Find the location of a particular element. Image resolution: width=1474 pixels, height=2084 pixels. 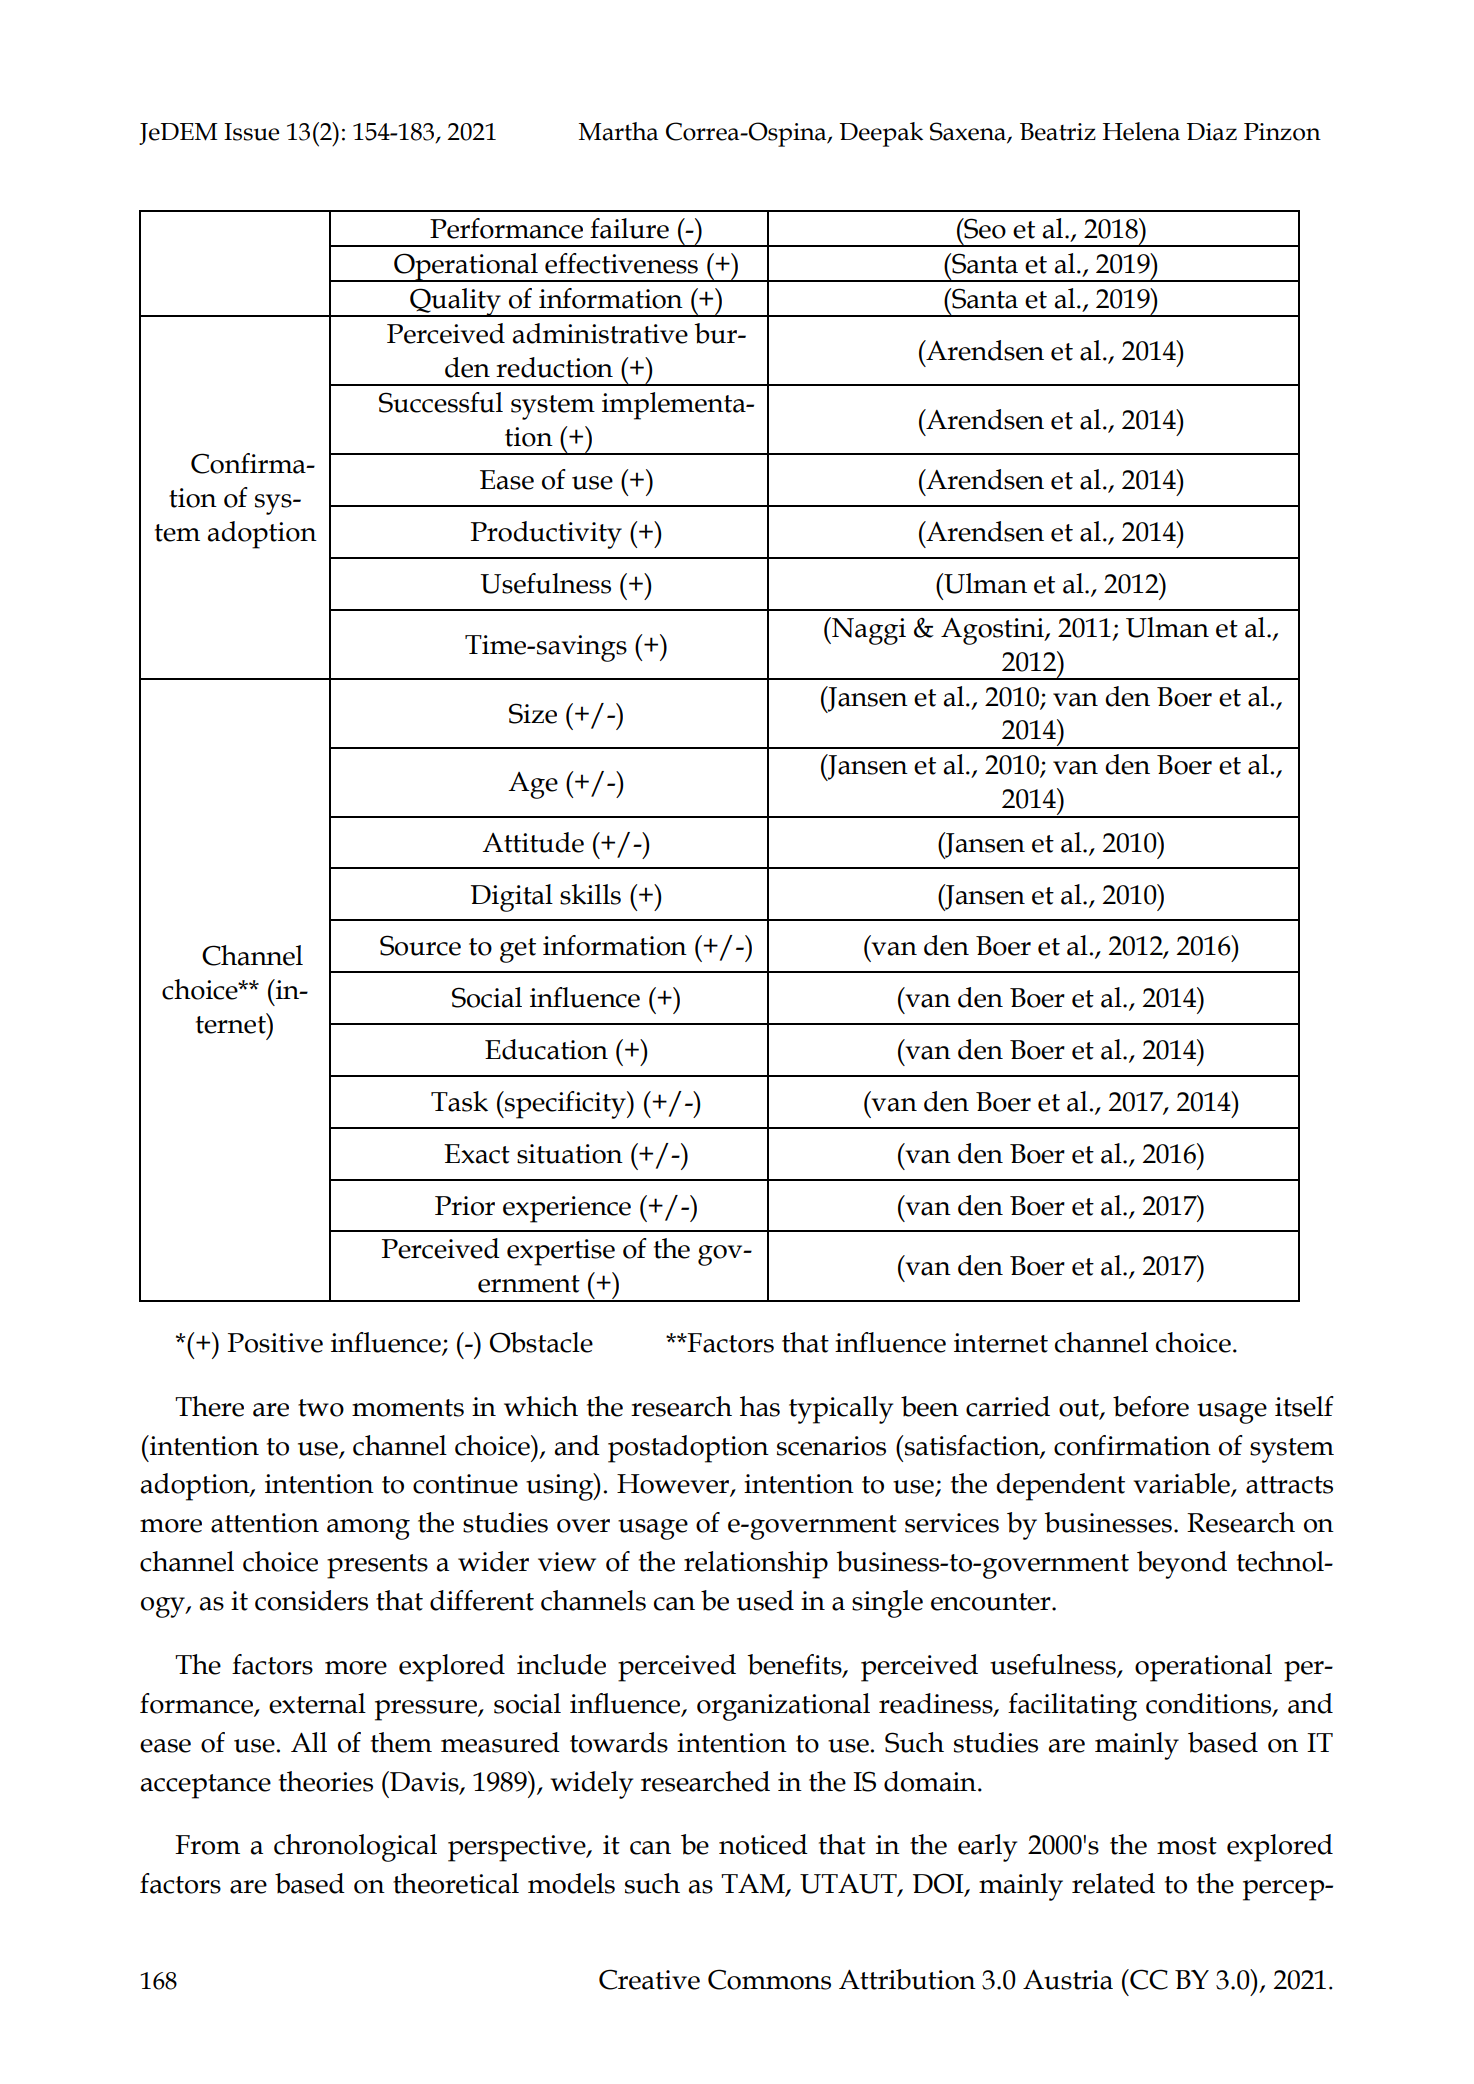

Attitude is located at coordinates (533, 842).
